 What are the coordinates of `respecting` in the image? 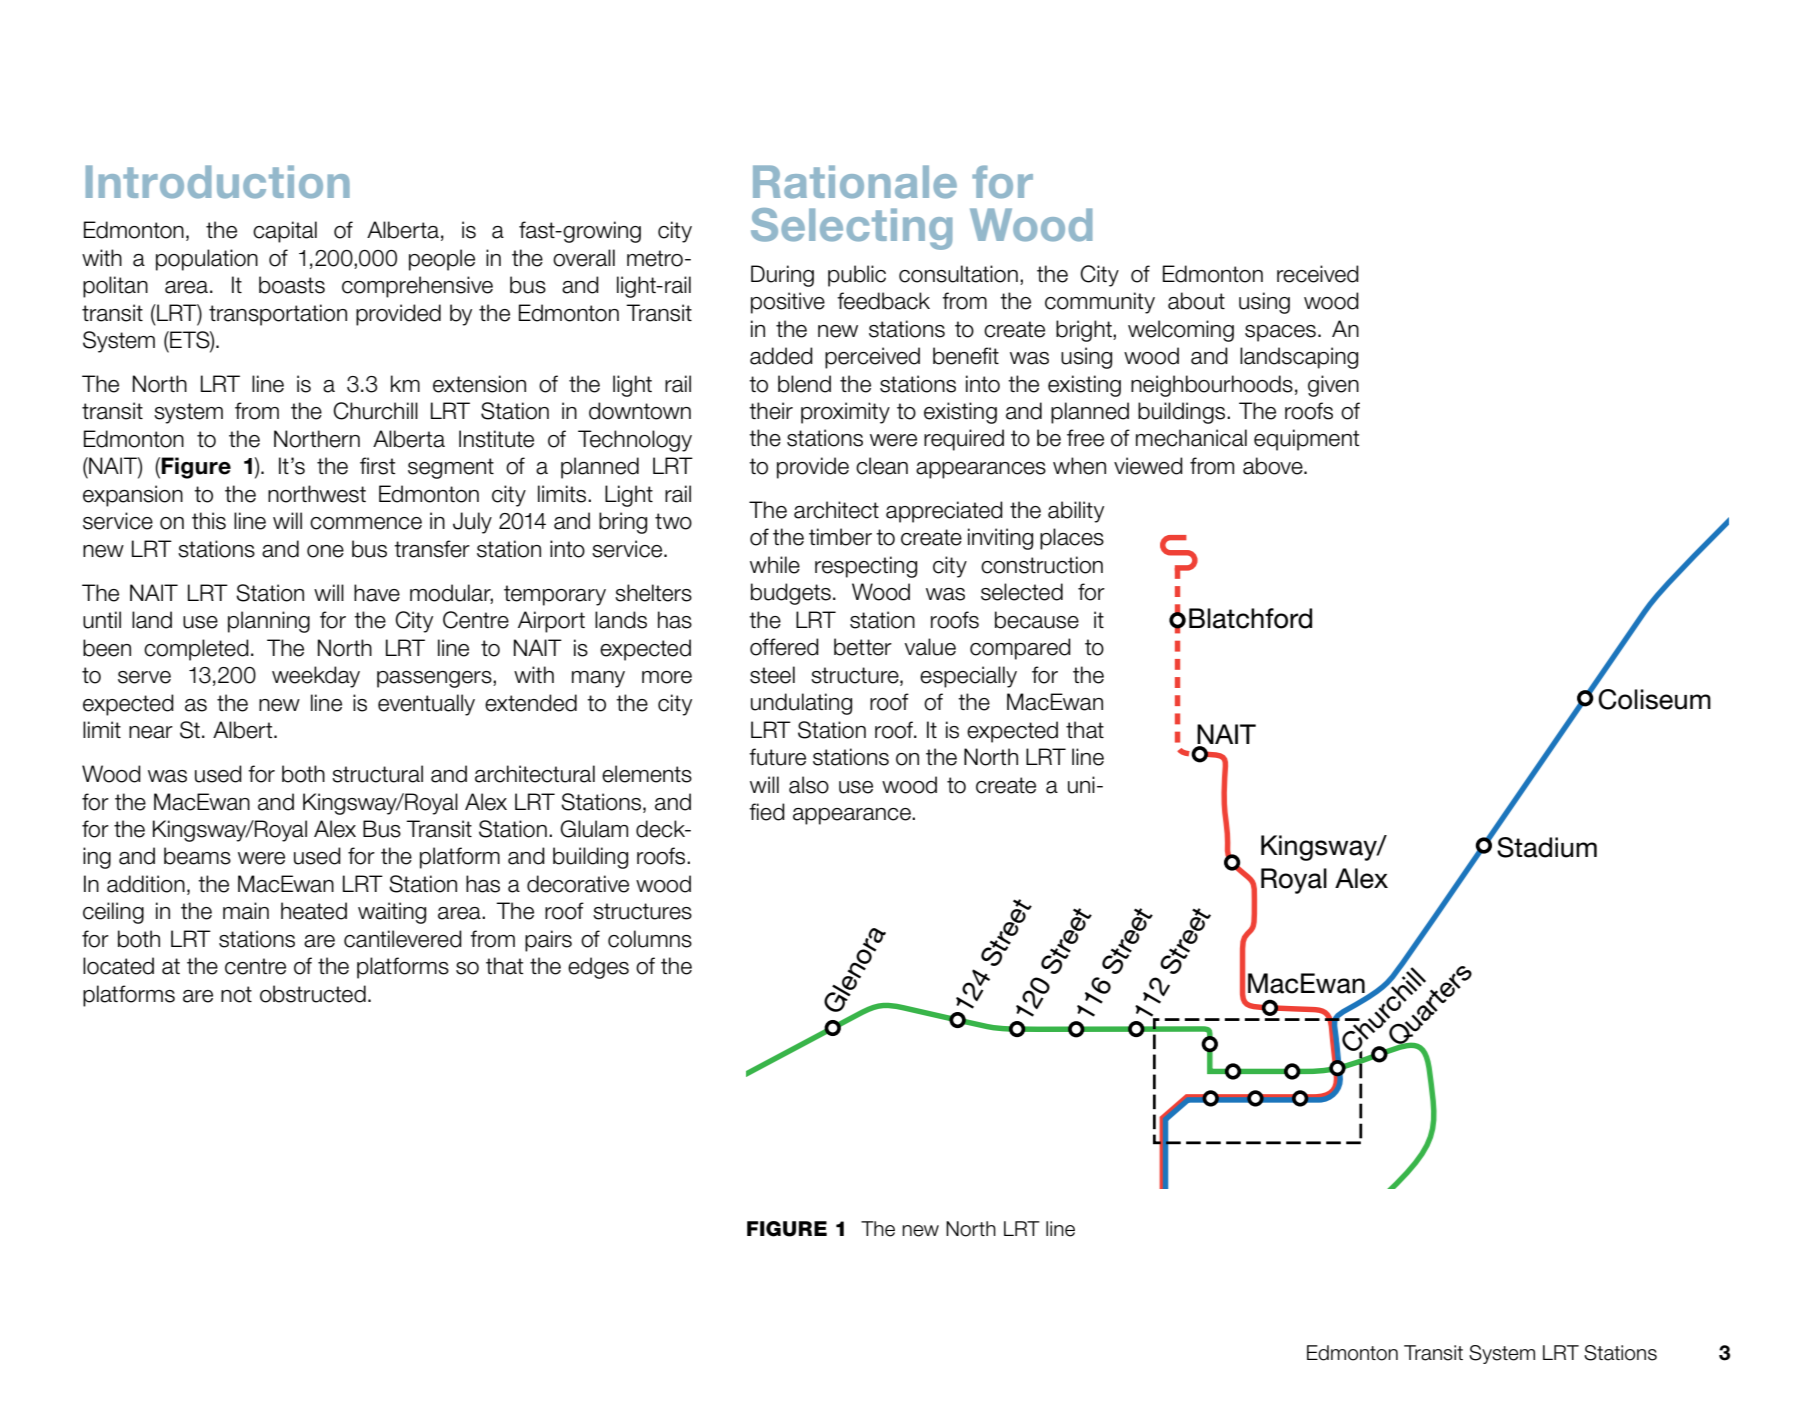 It's located at (866, 567).
